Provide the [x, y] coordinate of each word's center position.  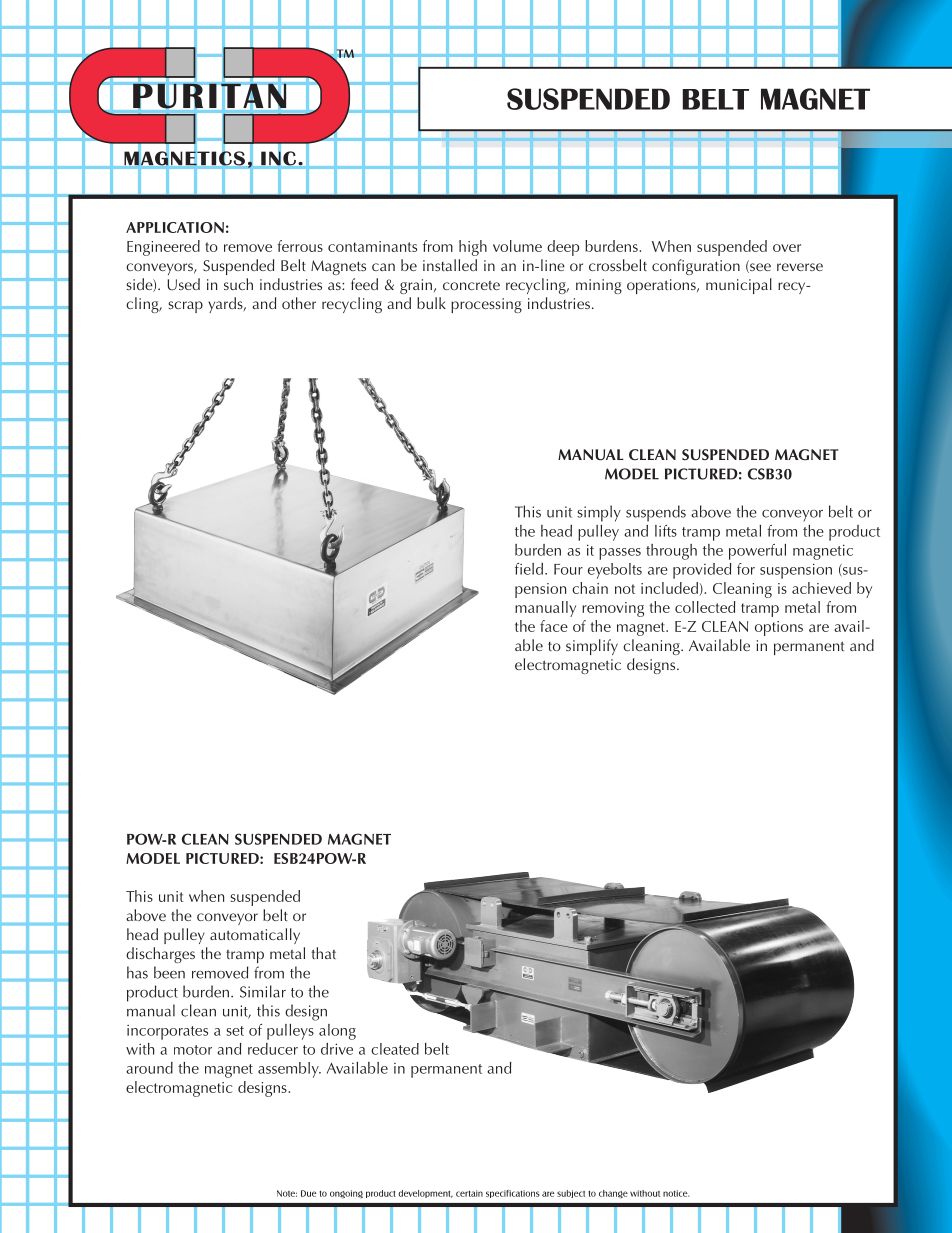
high [473, 248]
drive [337, 1049]
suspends [656, 513]
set [235, 1031]
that [324, 953]
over [787, 248]
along [337, 1032]
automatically [255, 936]
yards [226, 305]
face [554, 626]
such [238, 284]
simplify [592, 647]
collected [705, 607]
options [779, 628]
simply [599, 513]
